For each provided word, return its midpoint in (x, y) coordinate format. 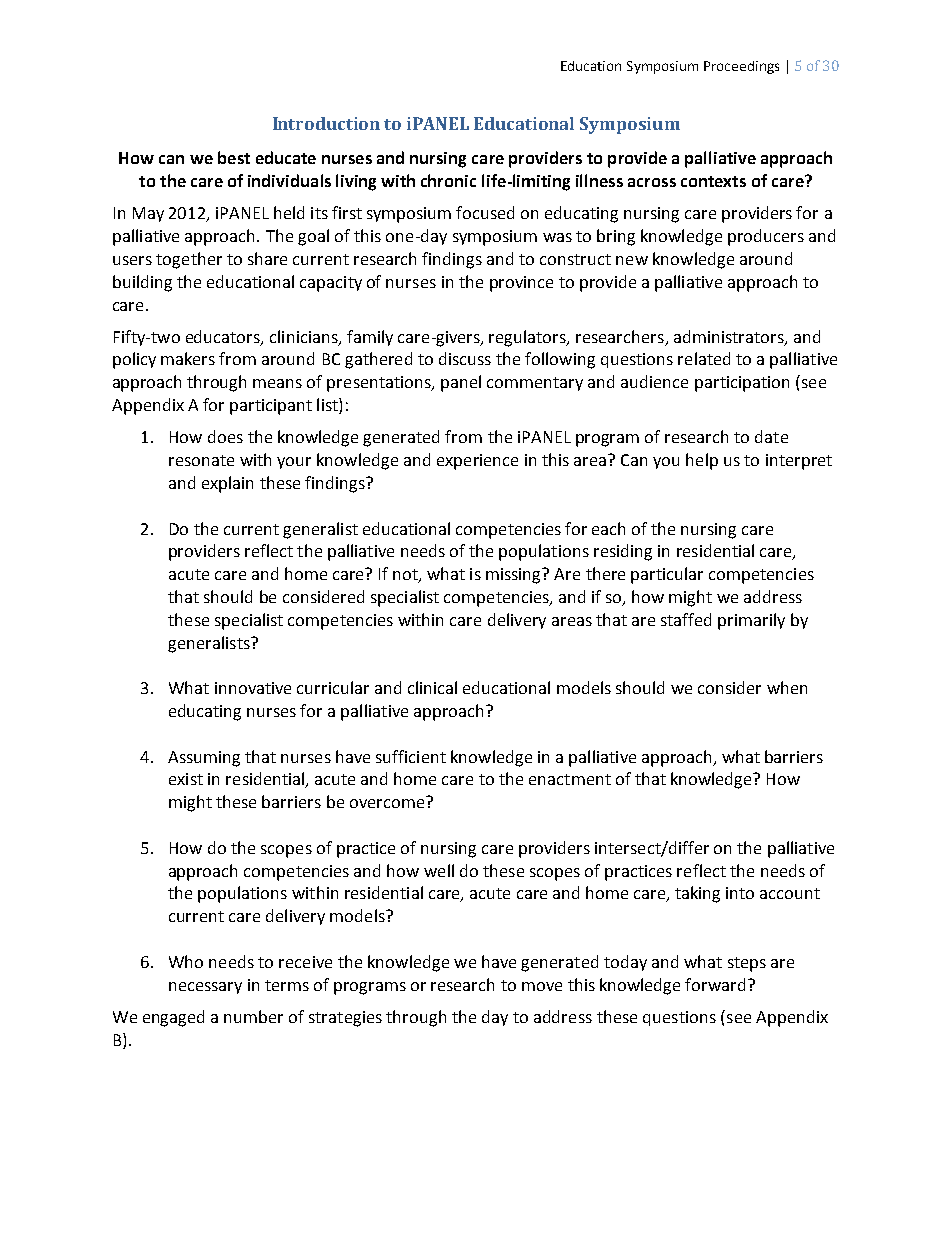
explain (227, 484)
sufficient (411, 756)
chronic (448, 180)
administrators (730, 337)
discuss (465, 358)
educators (224, 337)
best (234, 157)
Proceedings (741, 67)
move (542, 986)
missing (515, 576)
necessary (205, 988)
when (787, 687)
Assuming (204, 759)
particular (667, 575)
